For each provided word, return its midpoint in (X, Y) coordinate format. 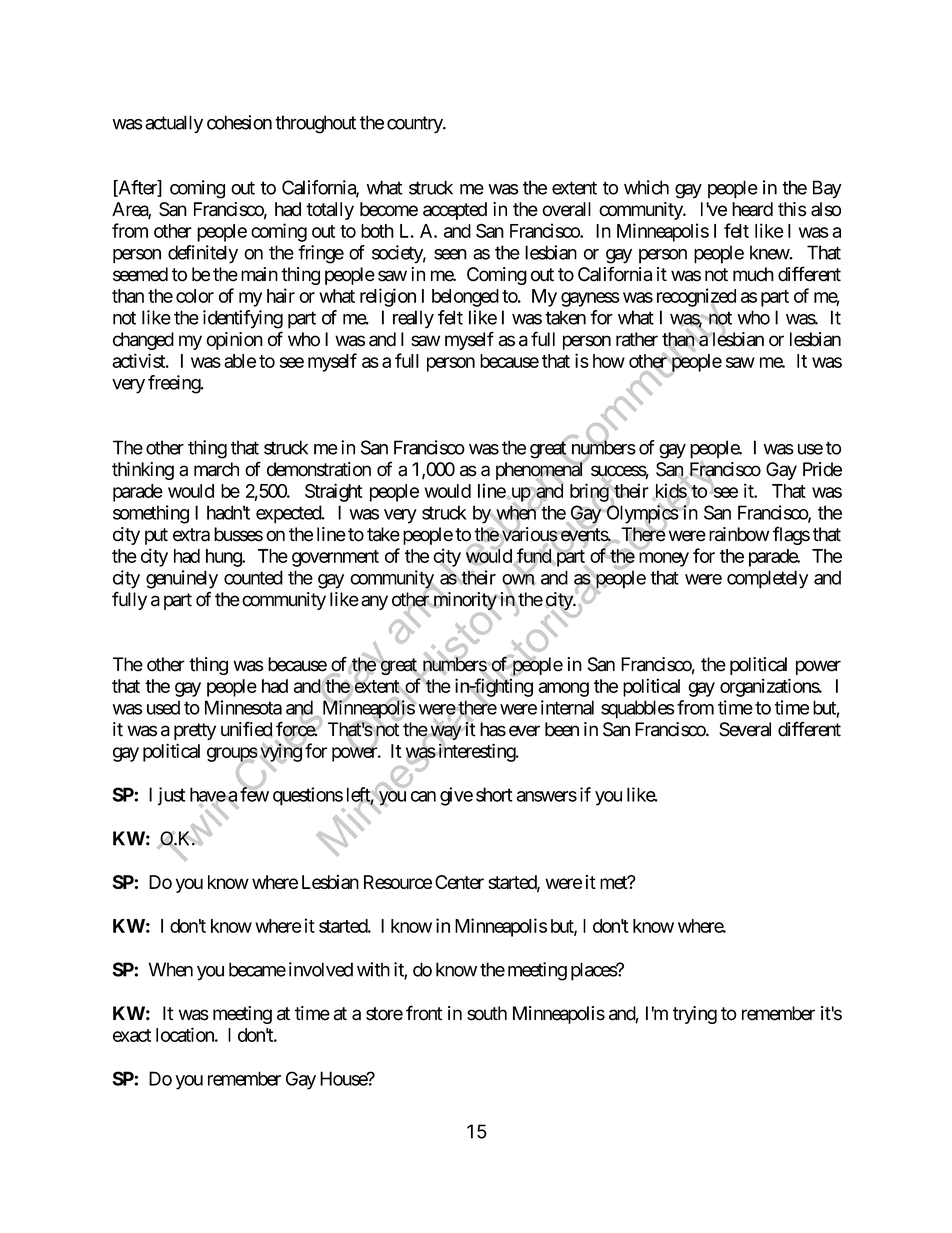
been (562, 729)
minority (464, 602)
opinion (234, 341)
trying (695, 1015)
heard (752, 209)
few (254, 794)
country (415, 124)
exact (132, 1035)
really (413, 319)
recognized (696, 298)
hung (224, 558)
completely (767, 579)
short (494, 794)
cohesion (239, 122)
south (487, 1013)
